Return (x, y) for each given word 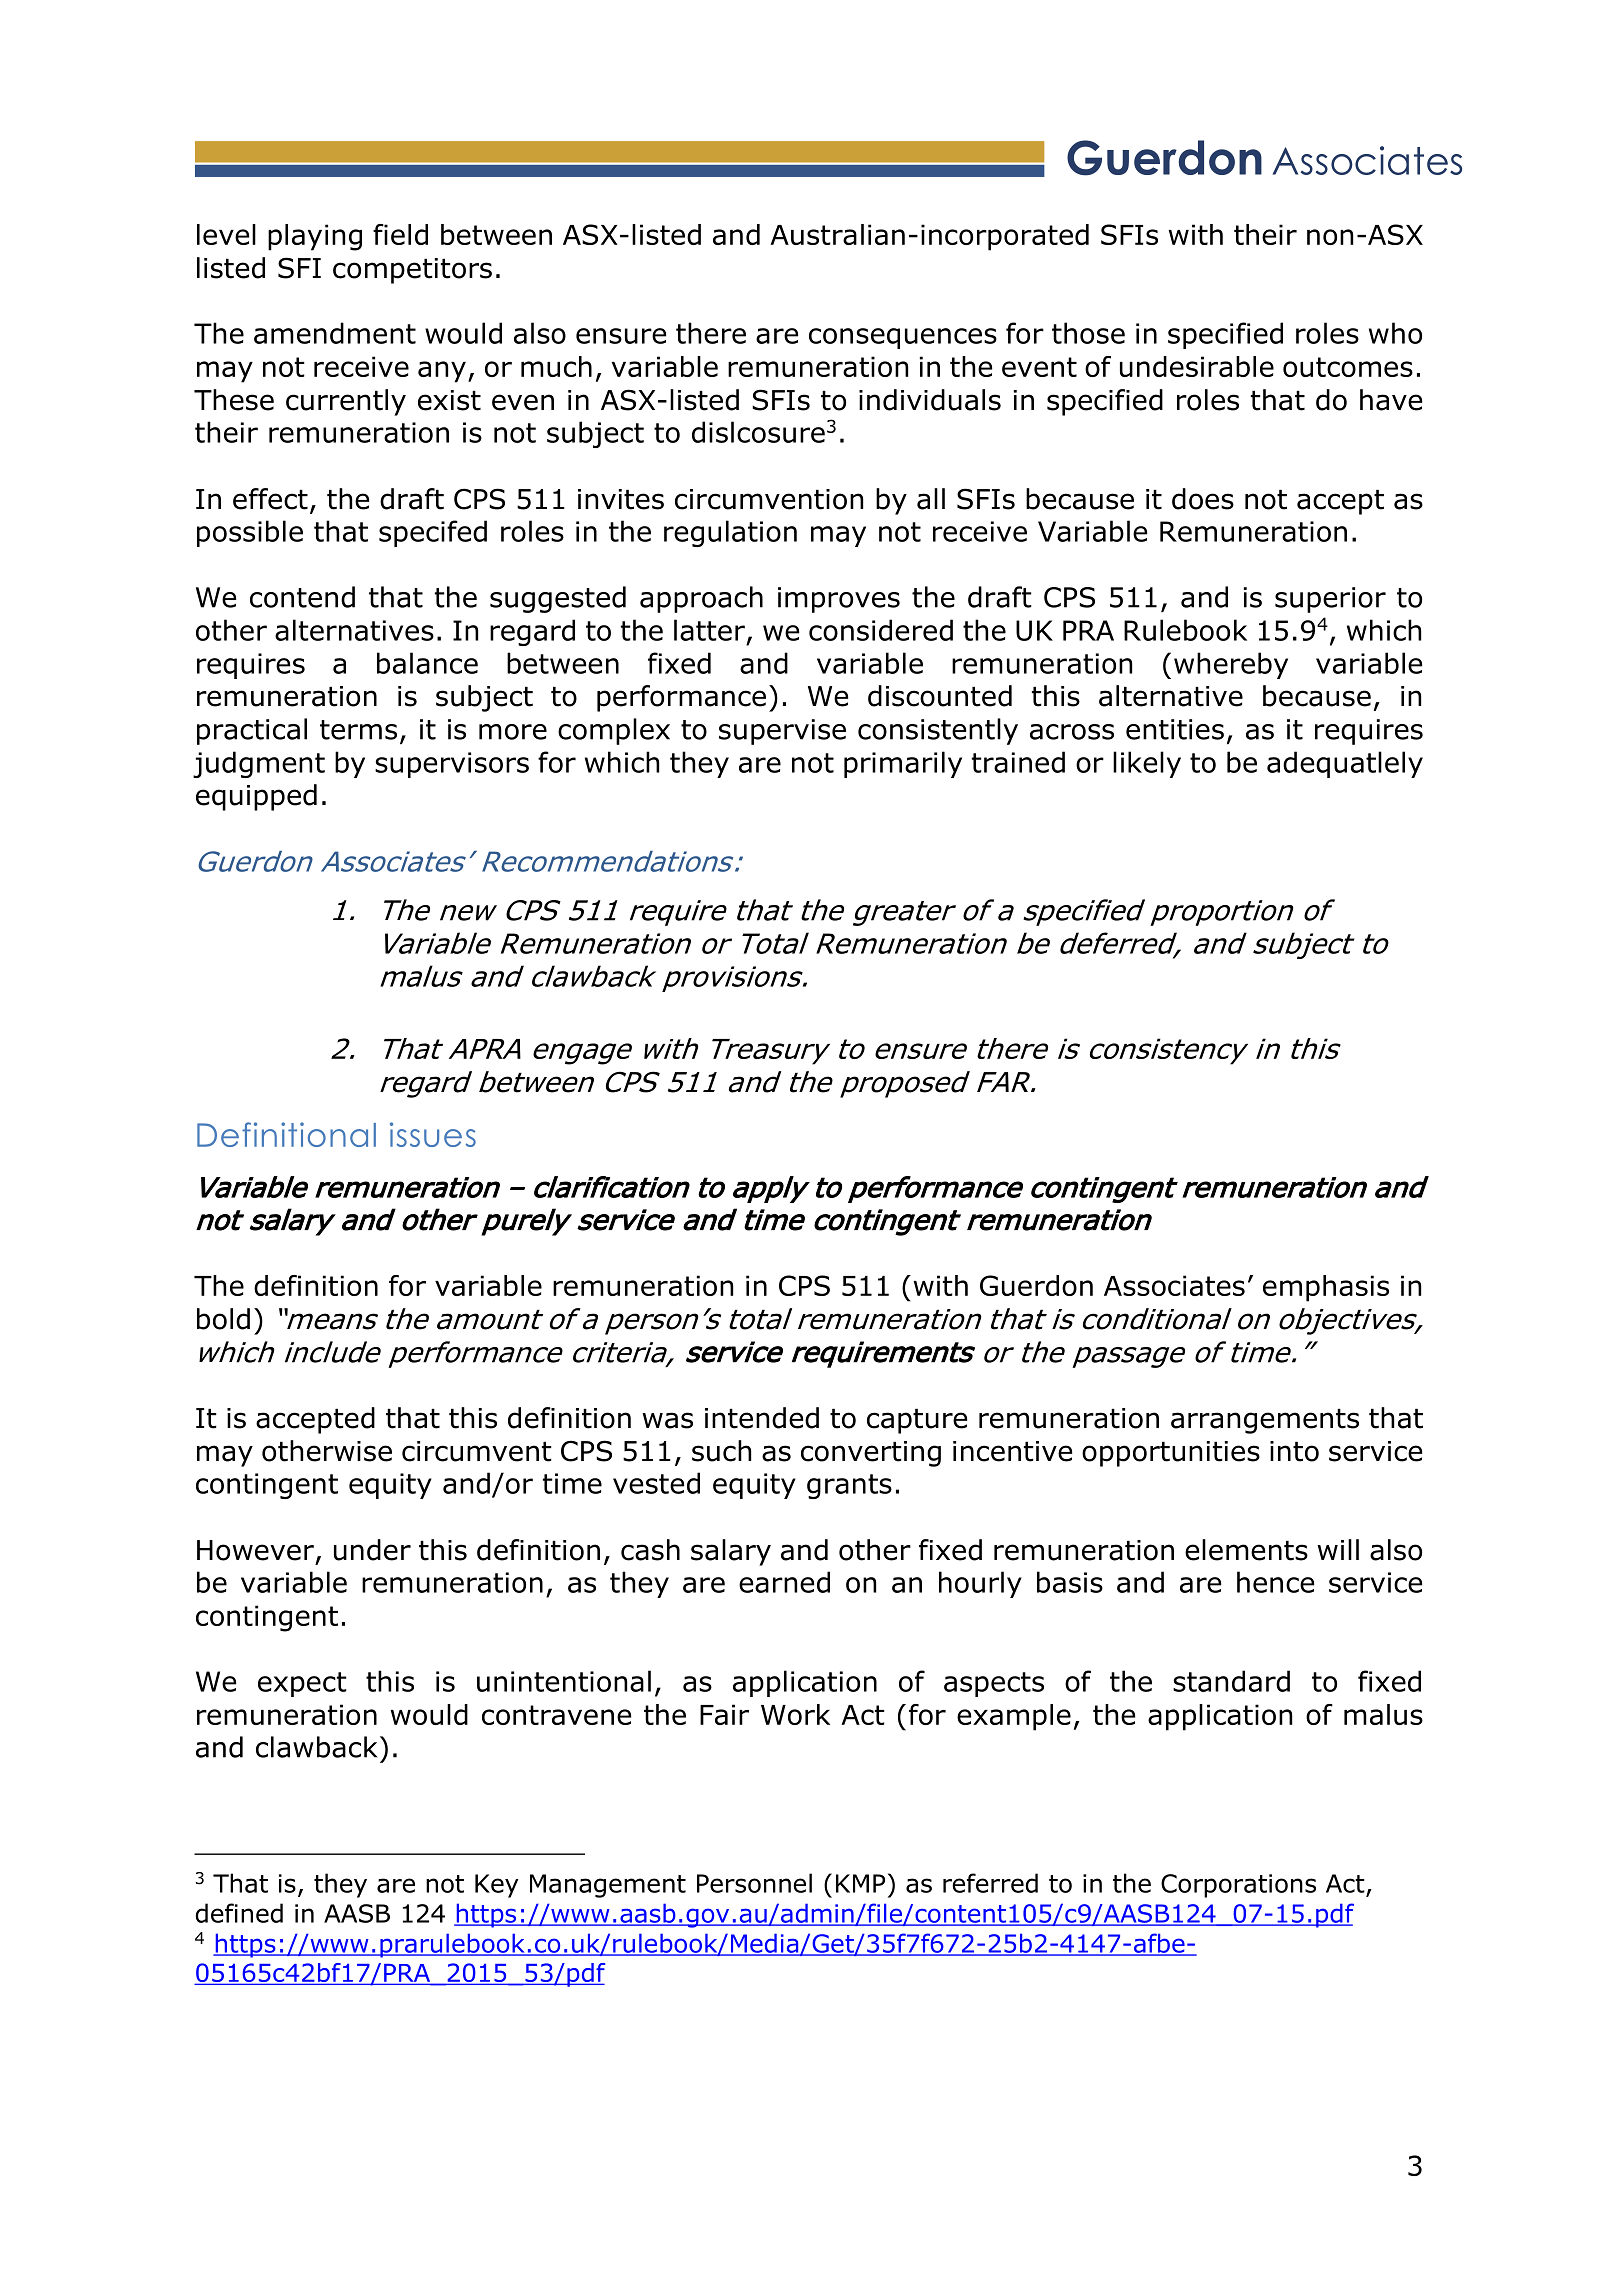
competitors (412, 271)
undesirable (1197, 366)
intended (762, 1418)
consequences (903, 338)
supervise (782, 732)
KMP (860, 1883)
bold (223, 1319)
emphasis (1326, 1288)
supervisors (452, 765)
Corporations (1238, 1886)
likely (1147, 764)
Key (497, 1886)
